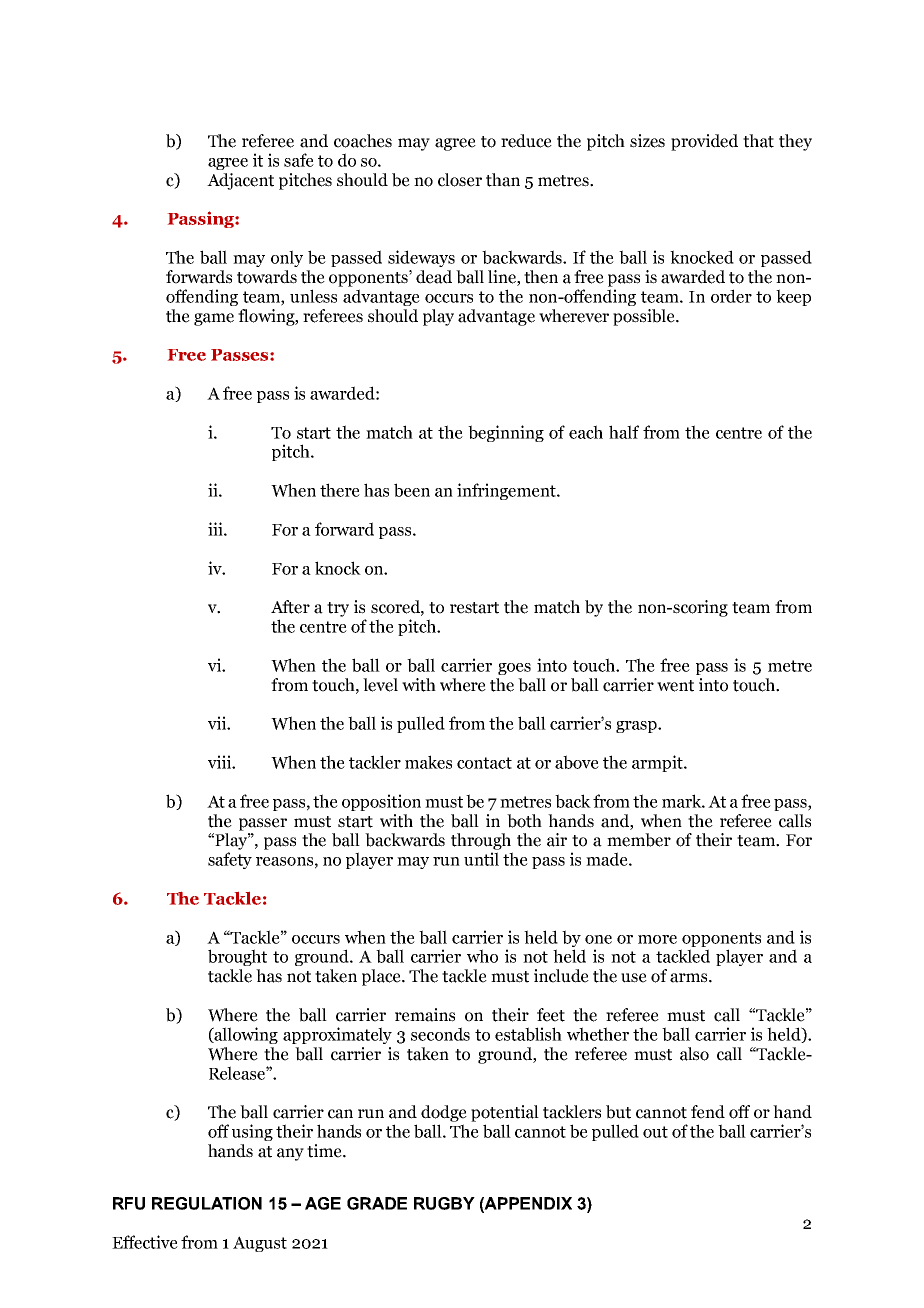  Describe the element at coordinates (704, 142) in the image. I see `provided` at that location.
